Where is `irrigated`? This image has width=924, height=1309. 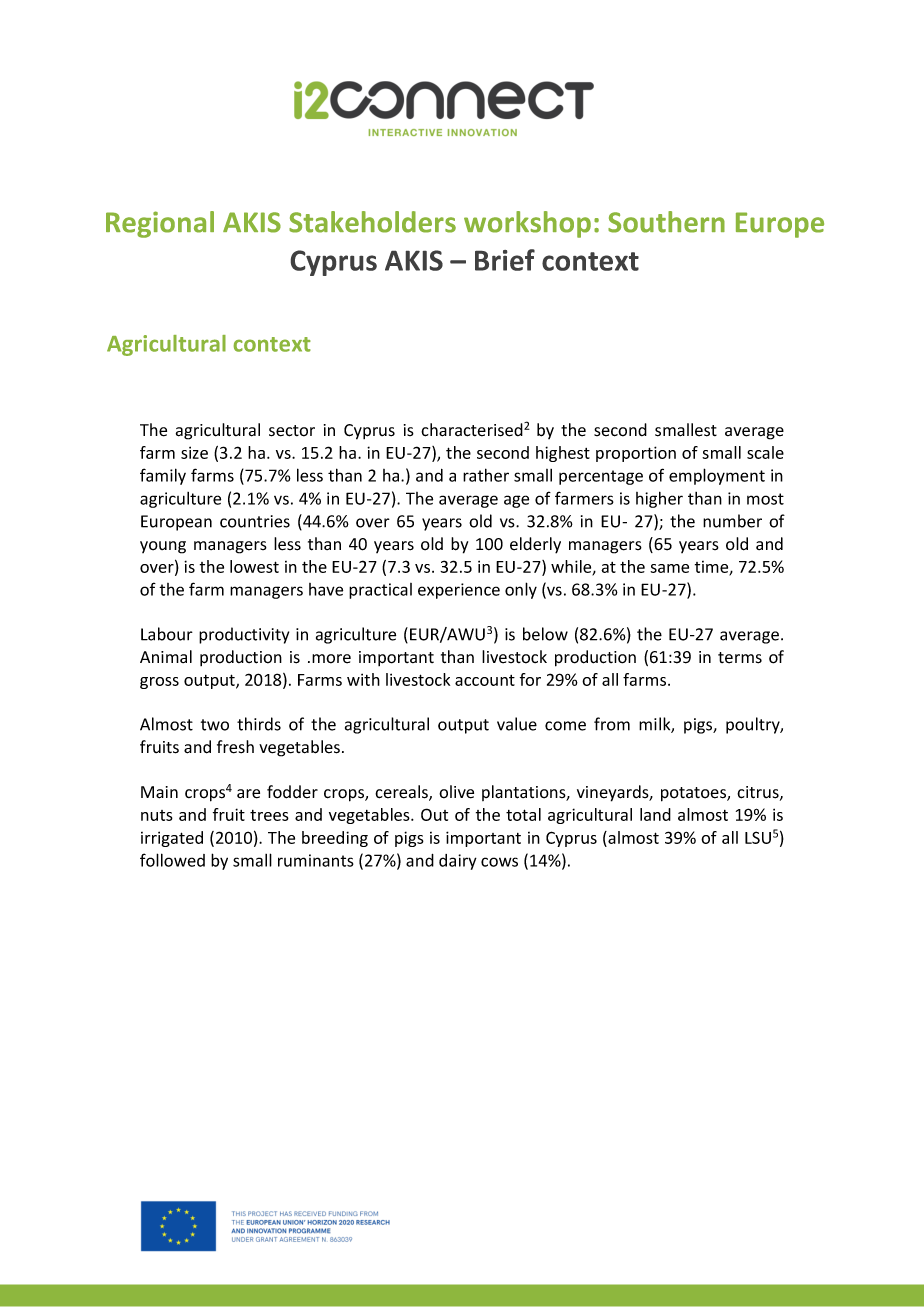
irrigated is located at coordinates (172, 839).
